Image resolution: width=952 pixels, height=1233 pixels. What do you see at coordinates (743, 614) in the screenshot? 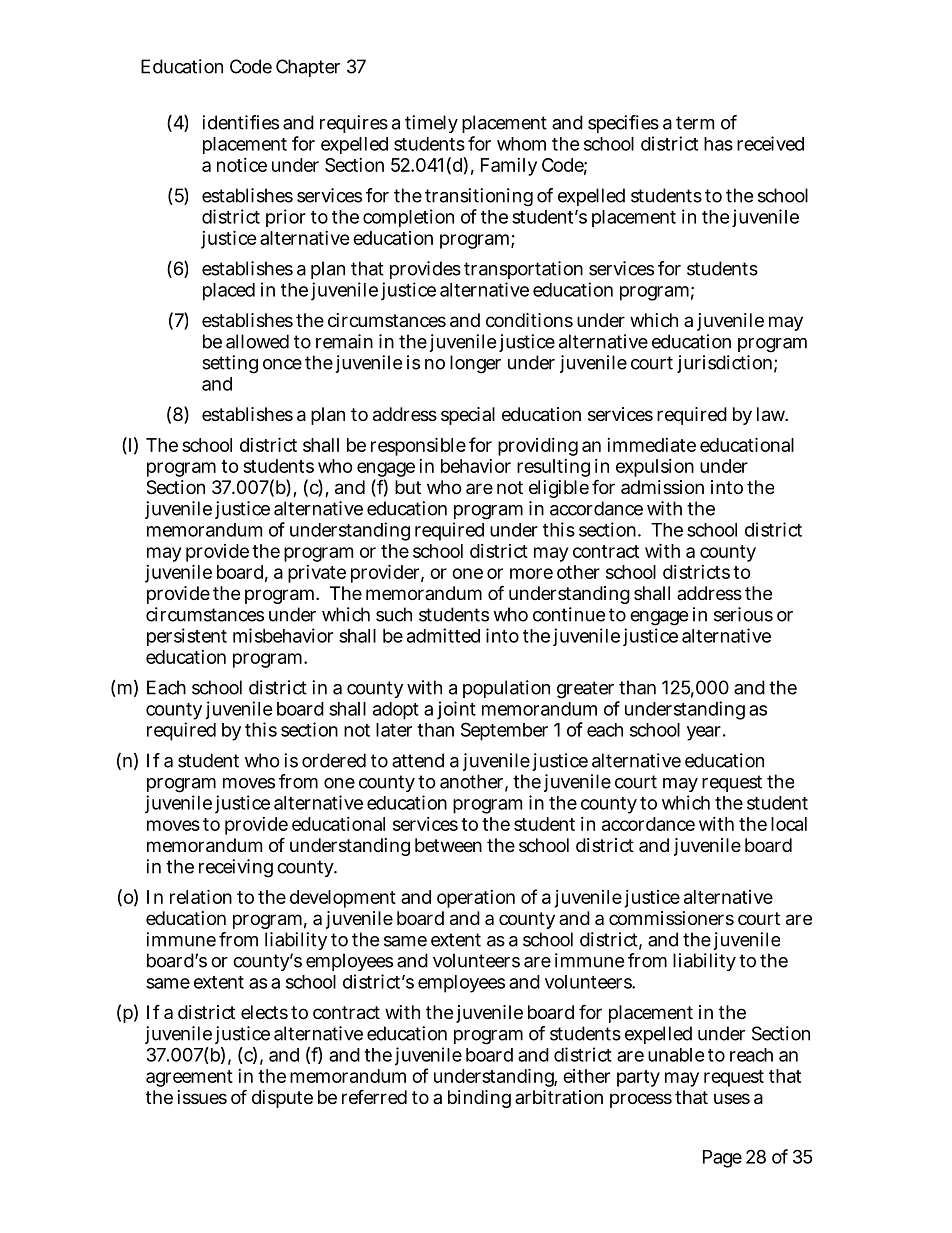
I see `serious` at bounding box center [743, 614].
